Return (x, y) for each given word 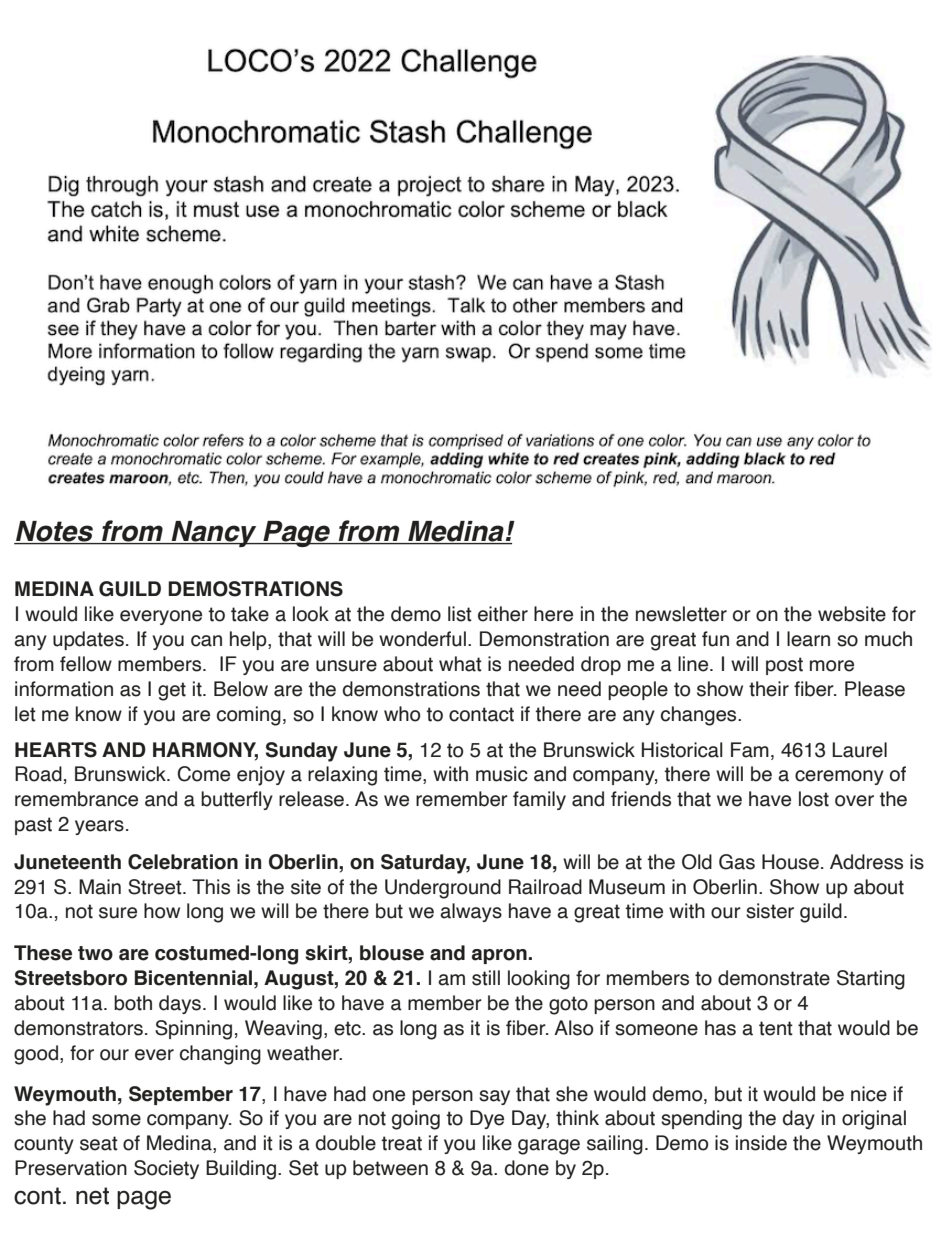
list (460, 614)
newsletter (681, 614)
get (172, 691)
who (402, 714)
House (790, 862)
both (133, 1003)
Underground (443, 889)
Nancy (214, 534)
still (486, 978)
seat (99, 1143)
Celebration (183, 862)
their (769, 689)
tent (776, 1028)
